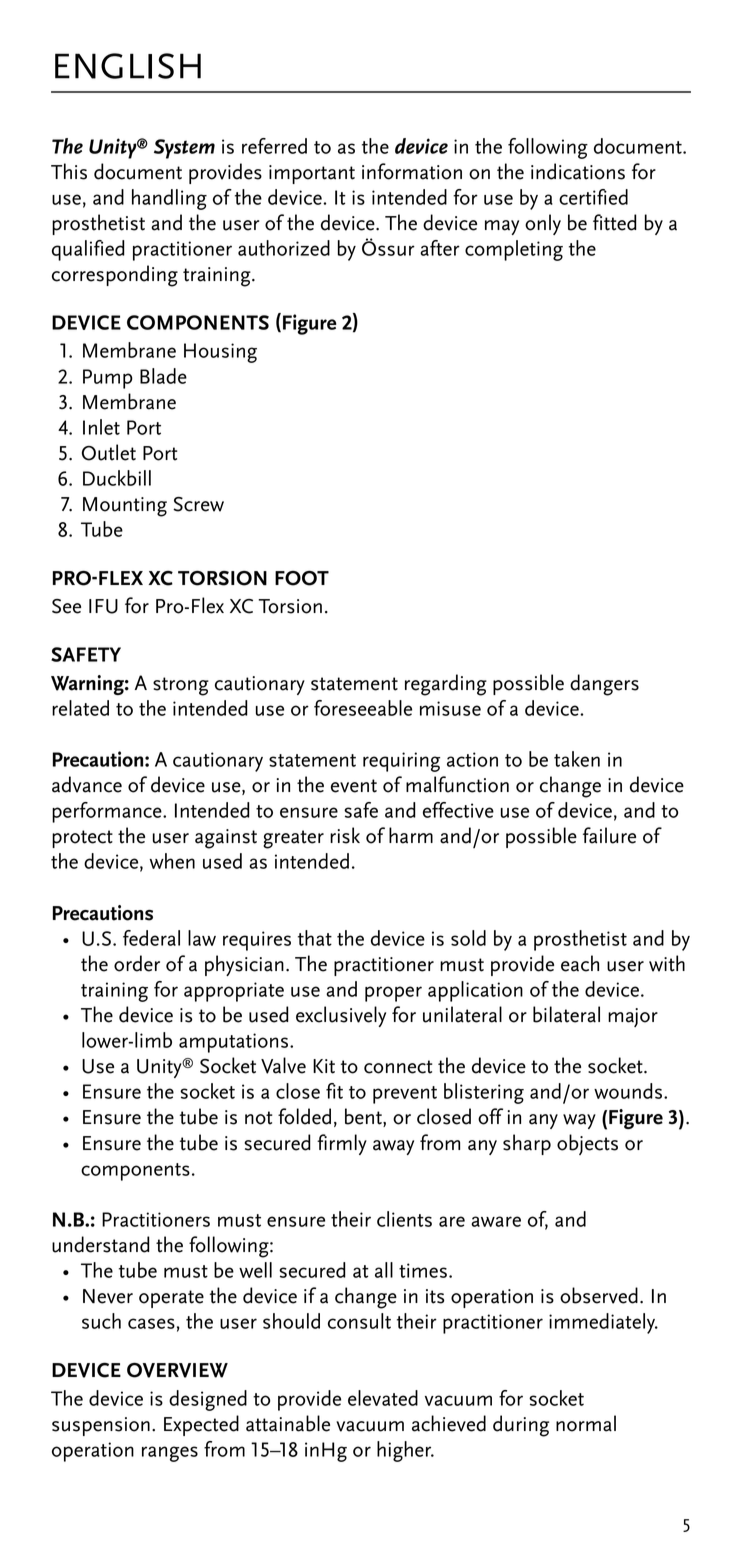 The height and width of the screenshot is (1568, 742). Describe the element at coordinates (412, 171) in the screenshot. I see `information` at that location.
